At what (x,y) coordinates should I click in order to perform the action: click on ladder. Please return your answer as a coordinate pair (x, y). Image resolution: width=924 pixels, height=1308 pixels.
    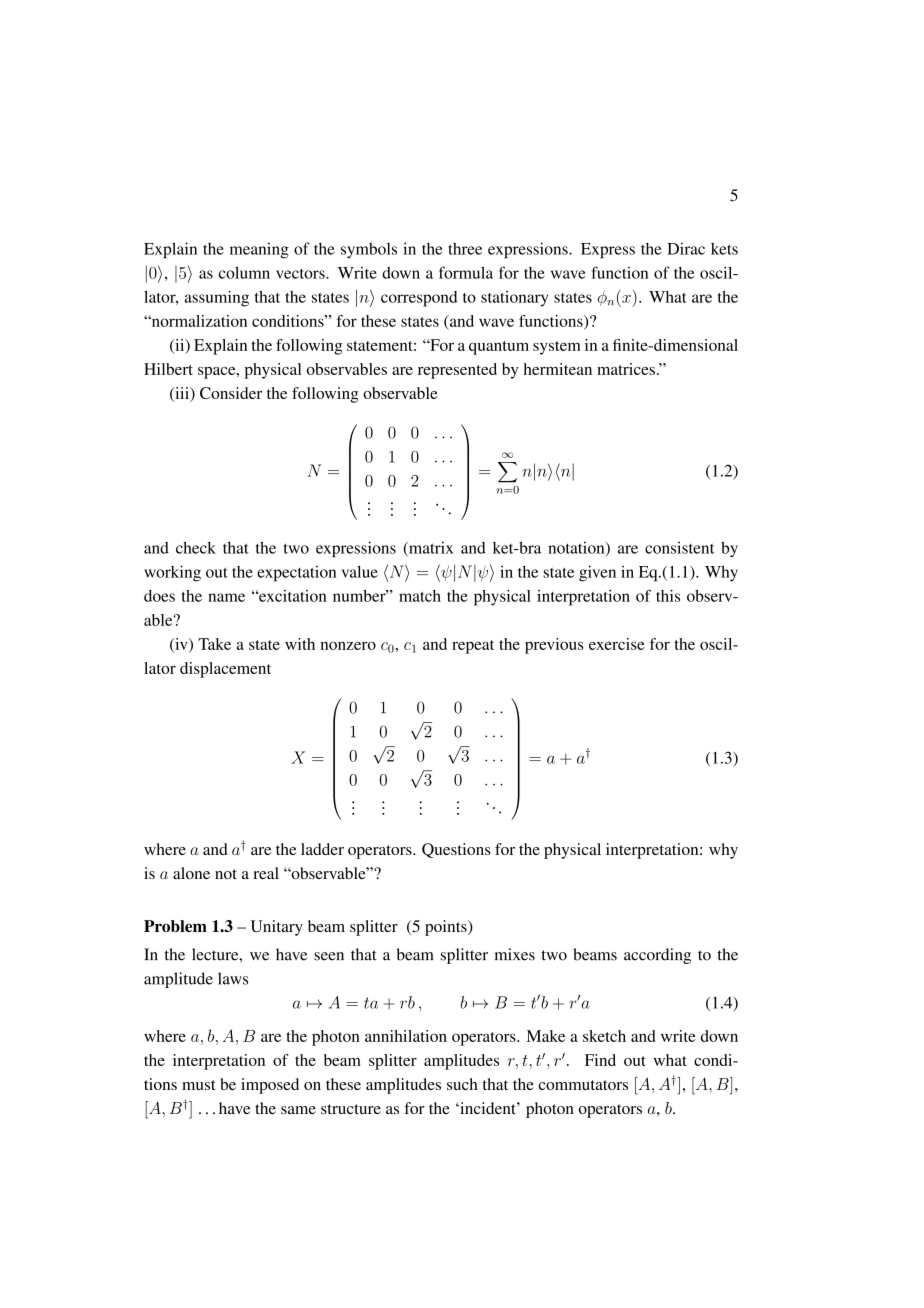
    Looking at the image, I should click on (322, 849).
